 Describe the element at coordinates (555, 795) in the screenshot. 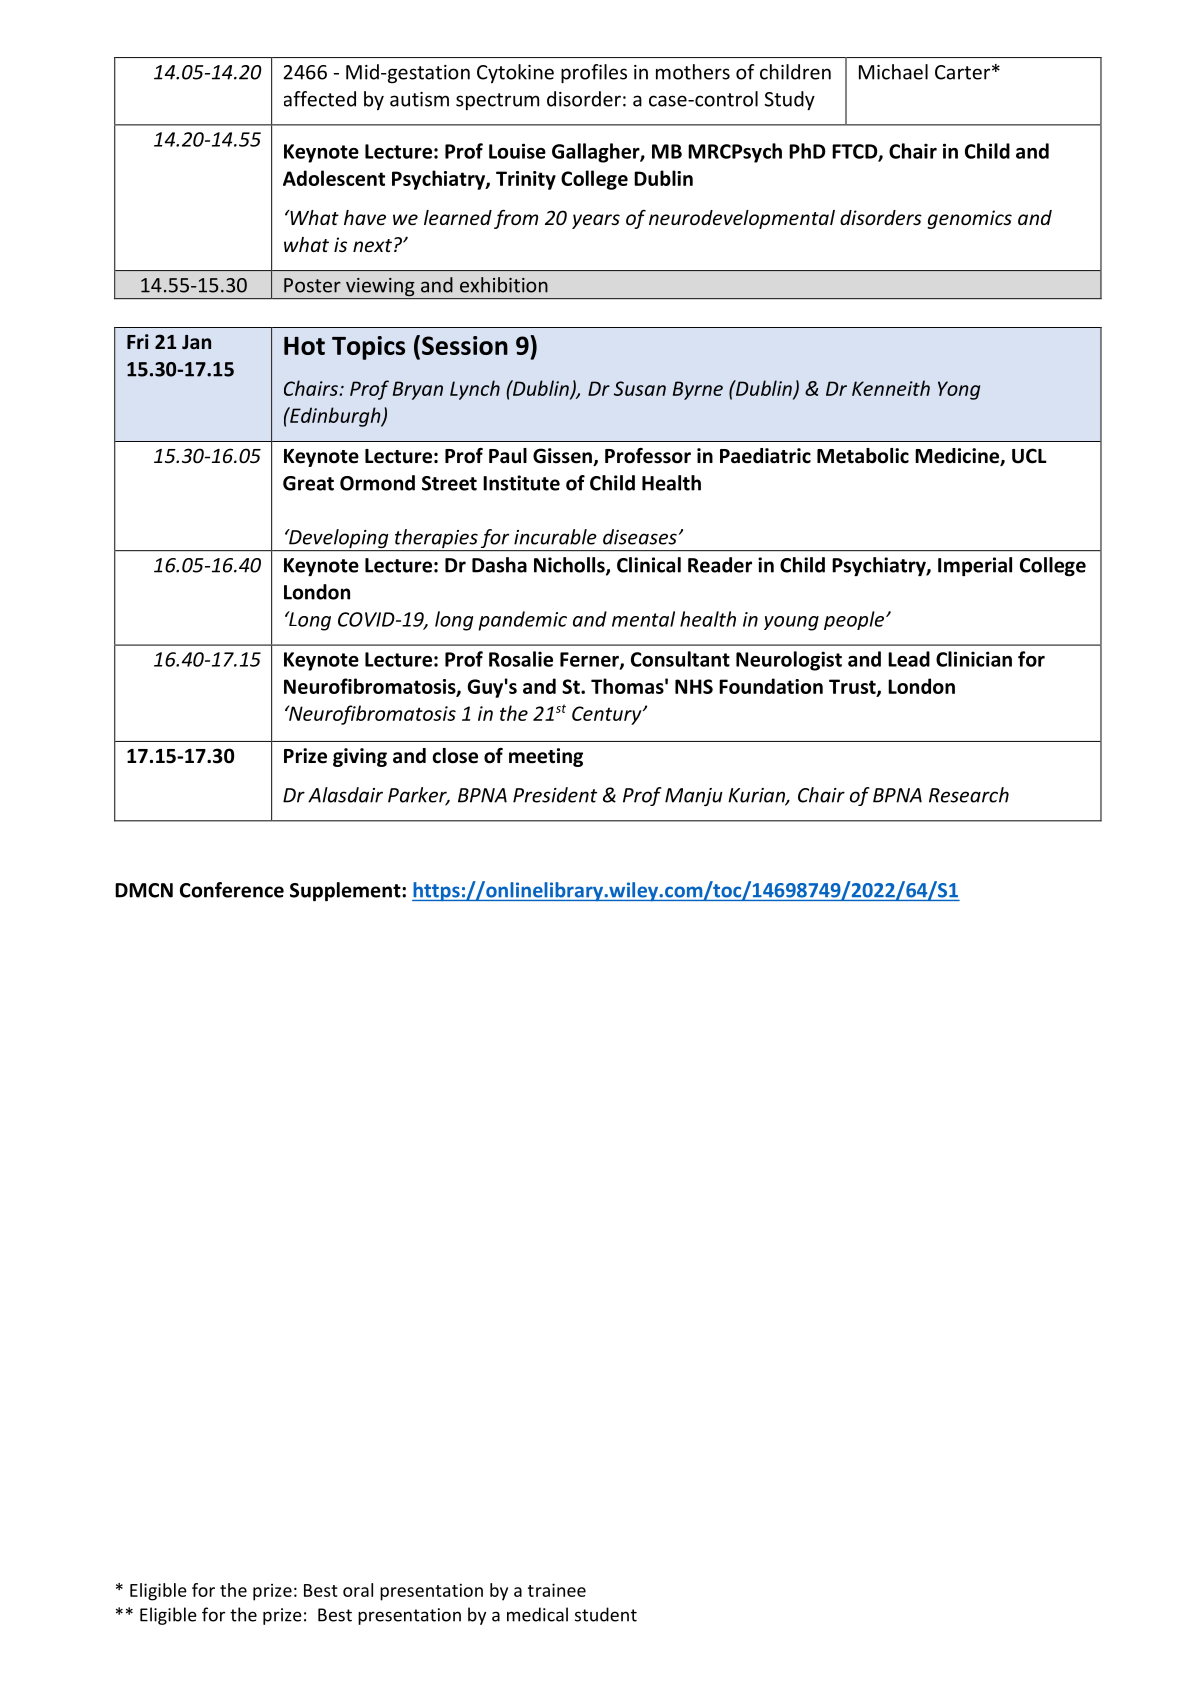

I see `President` at that location.
